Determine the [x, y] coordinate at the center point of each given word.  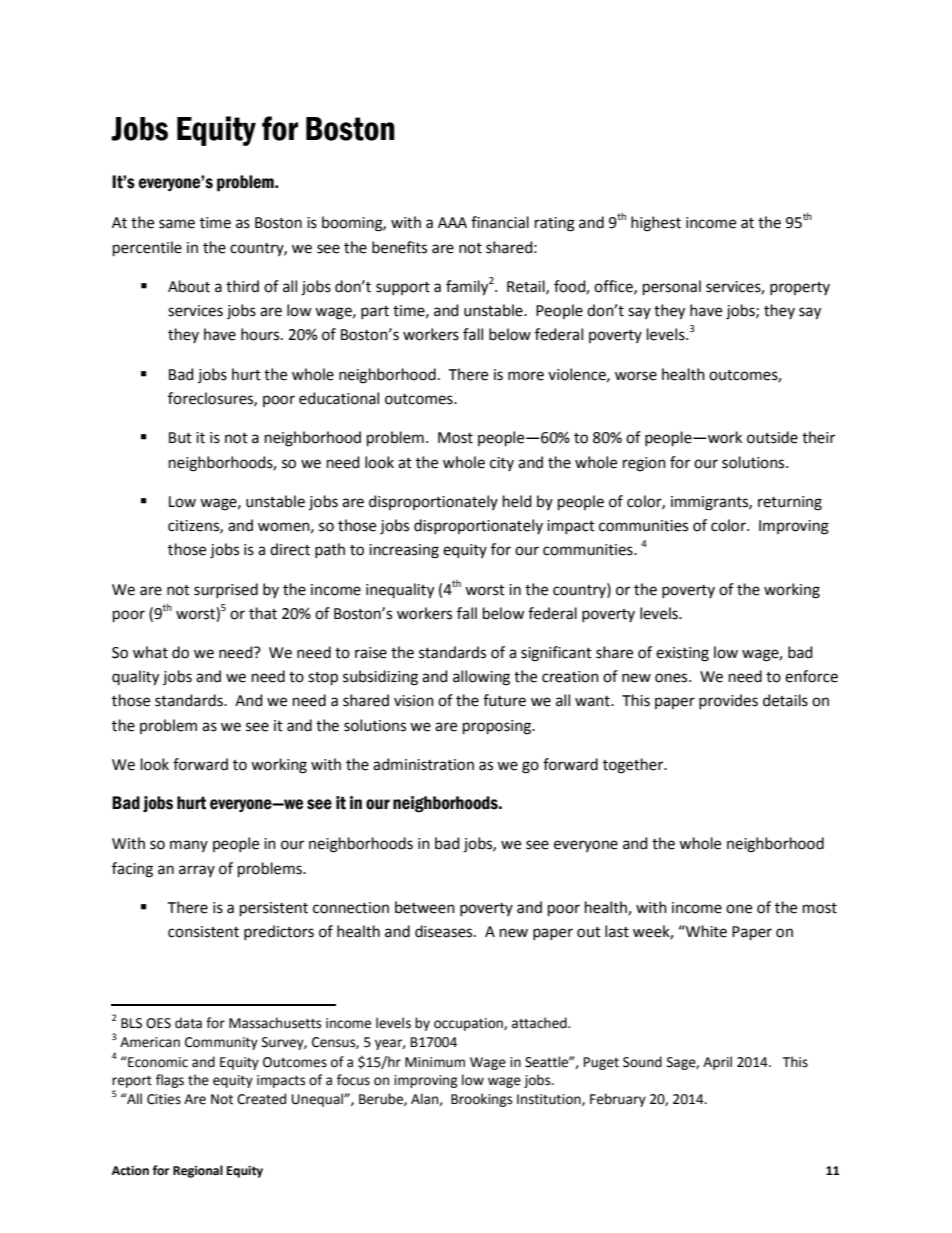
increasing [404, 551]
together [634, 766]
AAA [452, 222]
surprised [226, 590]
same [177, 224]
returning [790, 503]
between [425, 907]
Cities [164, 1099]
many [189, 846]
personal [672, 287]
